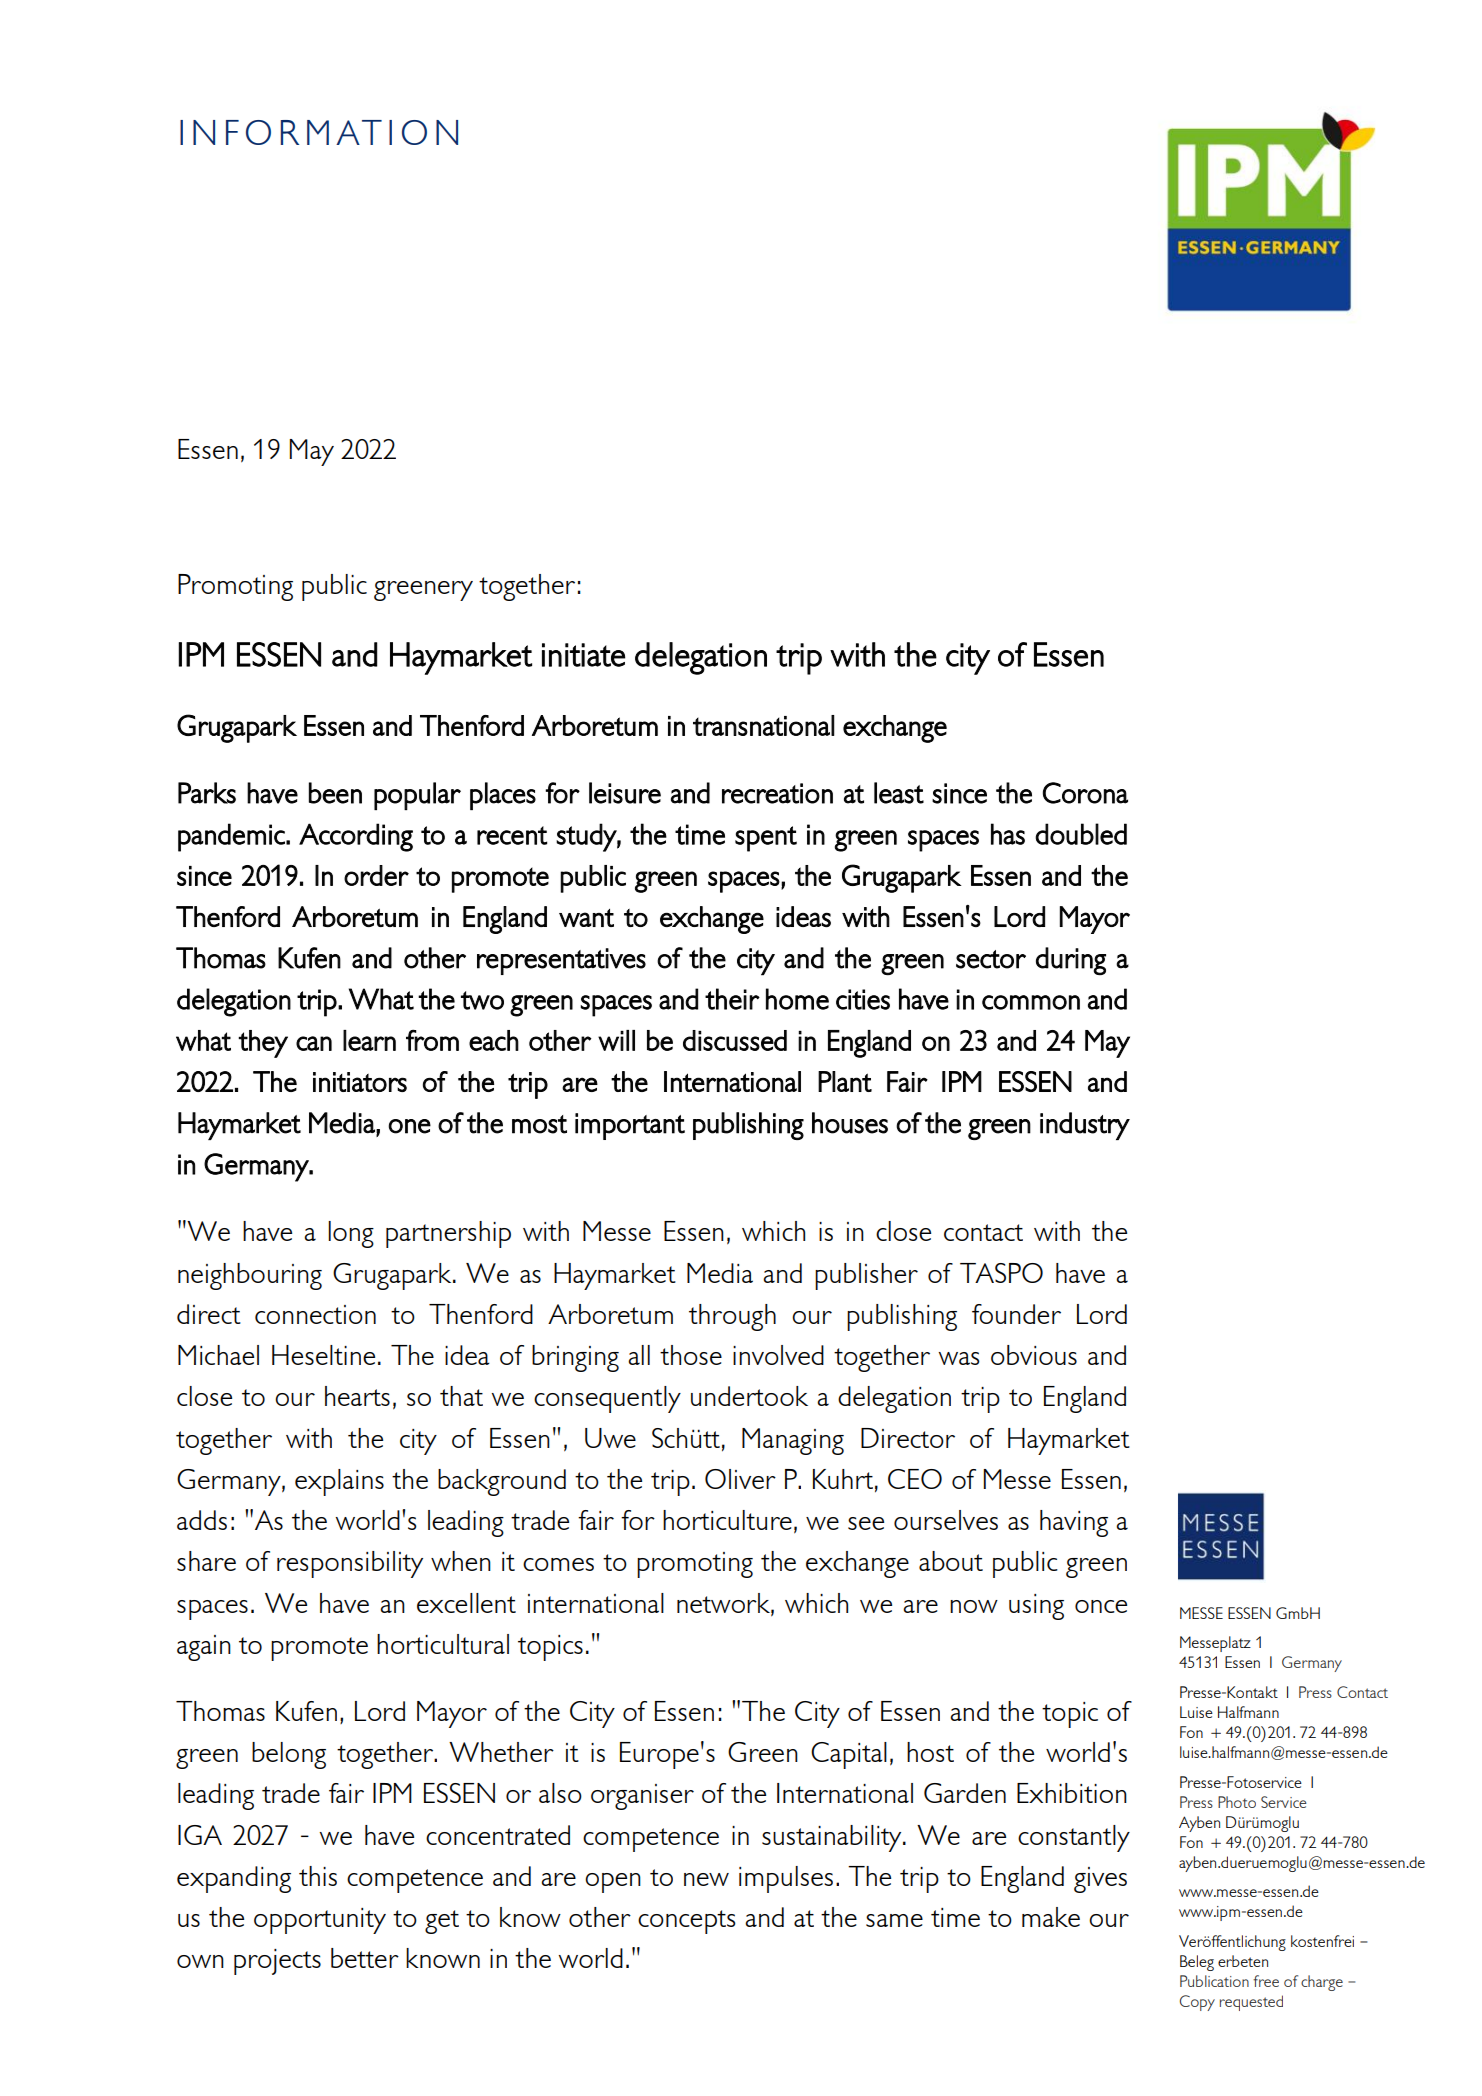  Describe the element at coordinates (1085, 793) in the screenshot. I see `Corona` at that location.
